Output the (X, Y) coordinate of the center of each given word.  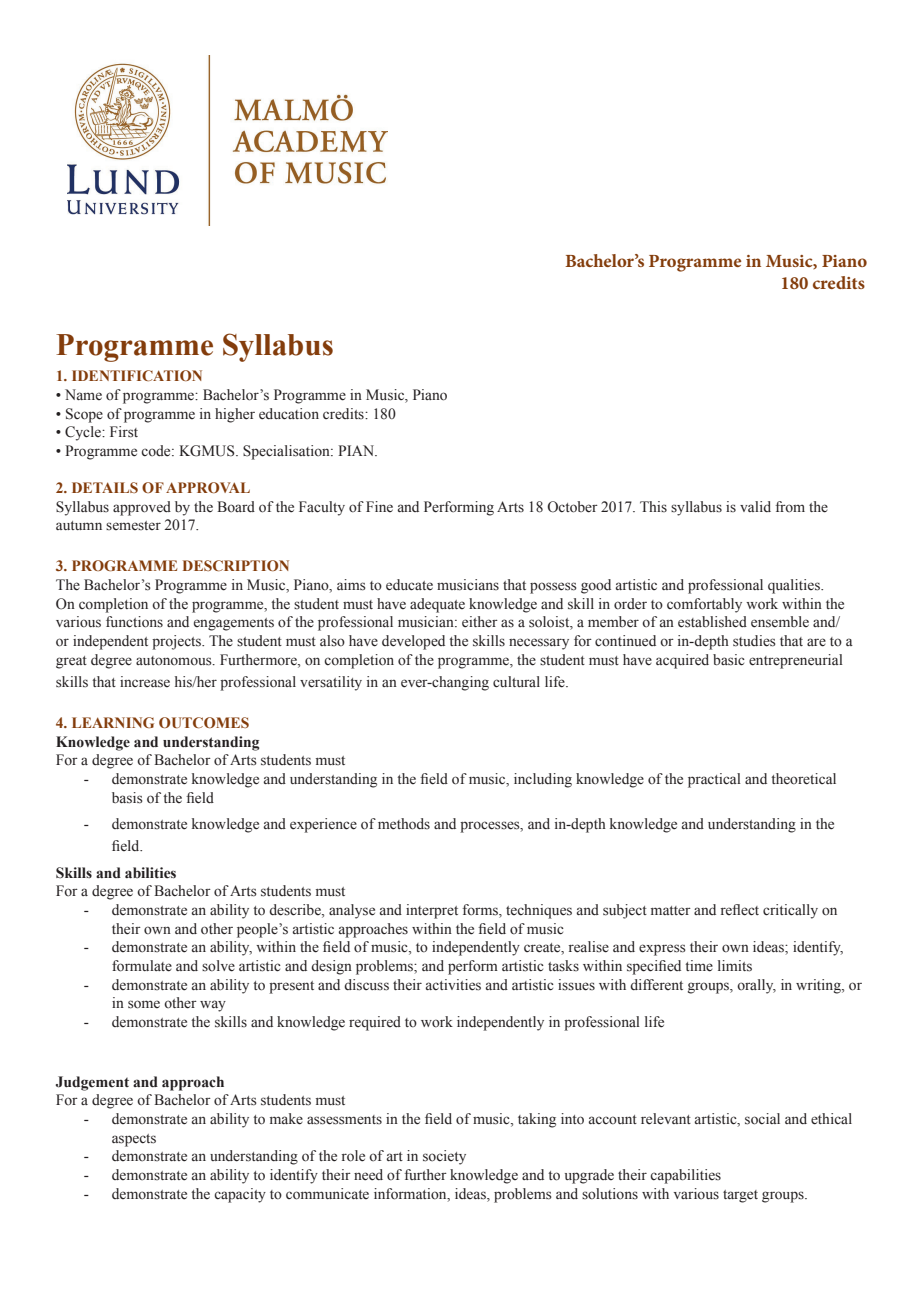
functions (134, 622)
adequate (437, 605)
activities (453, 985)
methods (404, 824)
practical (714, 780)
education (289, 414)
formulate (142, 966)
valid (755, 506)
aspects (134, 1140)
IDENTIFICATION (137, 375)
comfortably (704, 605)
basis (127, 798)
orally (756, 986)
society (444, 1157)
